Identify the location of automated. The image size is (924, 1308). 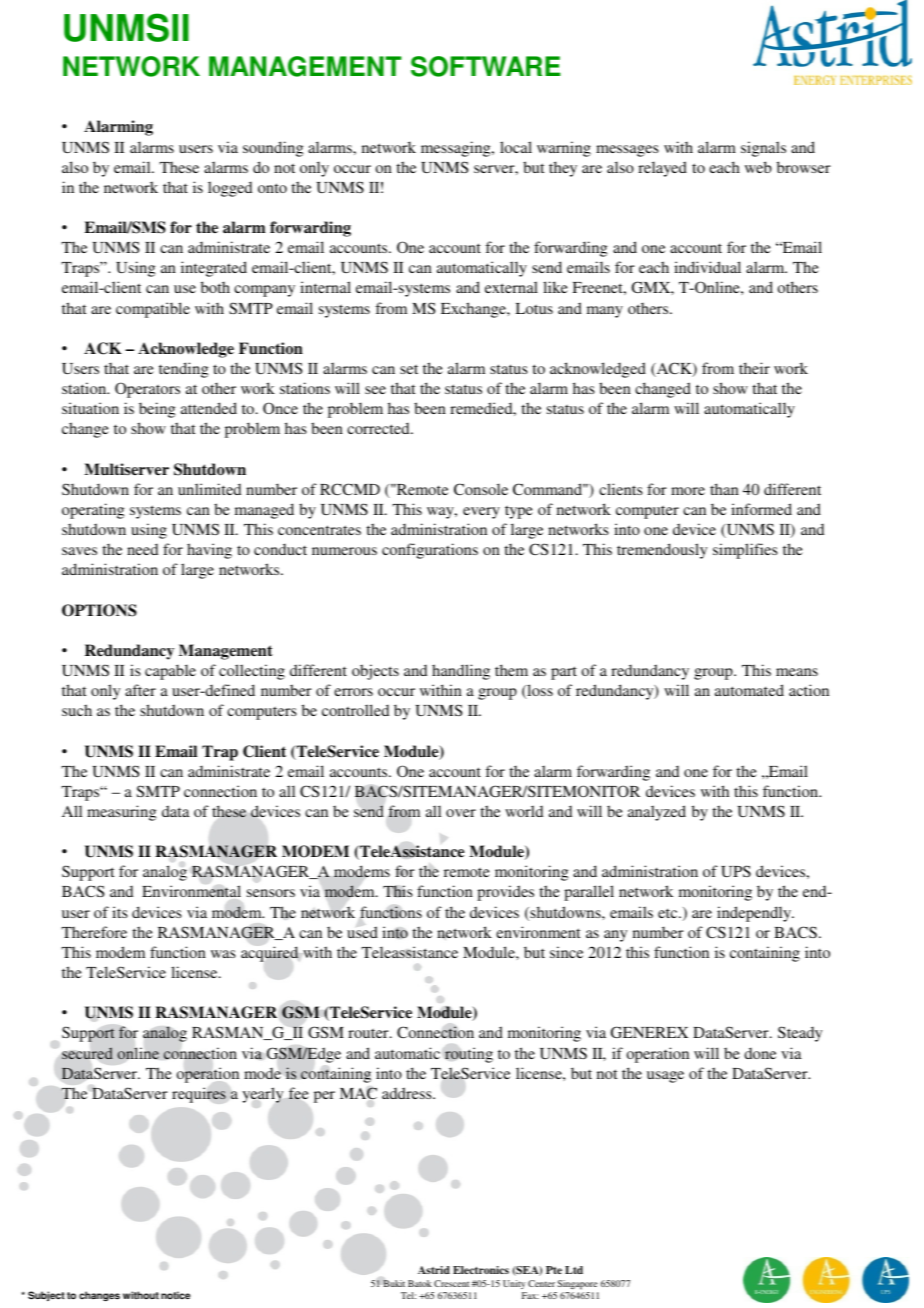
(749, 690).
